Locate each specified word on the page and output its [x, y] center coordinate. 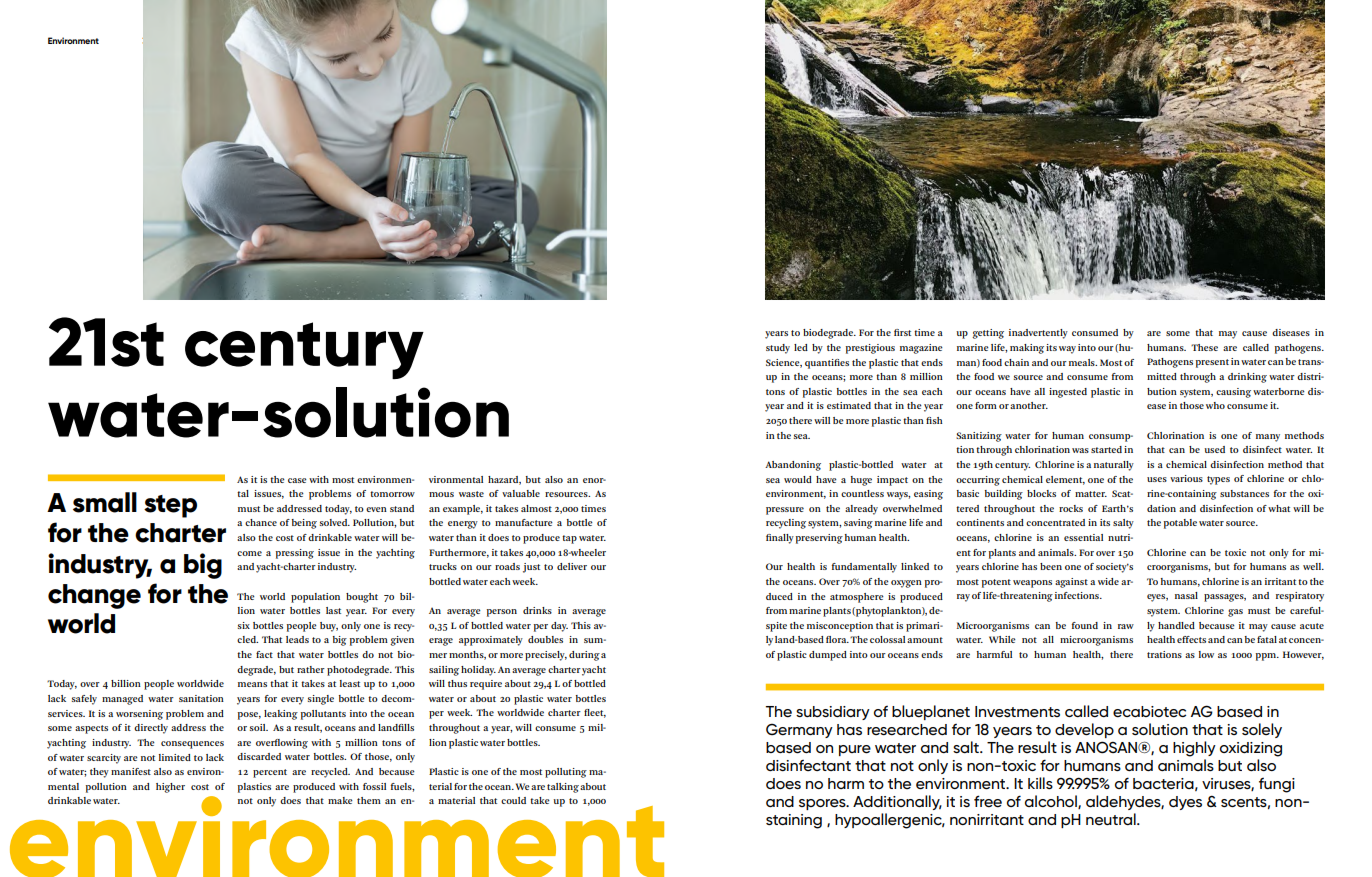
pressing [295, 554]
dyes [1185, 803]
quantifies [827, 364]
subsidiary [833, 713]
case [297, 480]
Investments [1017, 712]
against [1071, 583]
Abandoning [793, 466]
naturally [1114, 466]
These [1204, 347]
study [778, 349]
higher [170, 788]
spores [823, 804]
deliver [572, 566]
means [252, 684]
